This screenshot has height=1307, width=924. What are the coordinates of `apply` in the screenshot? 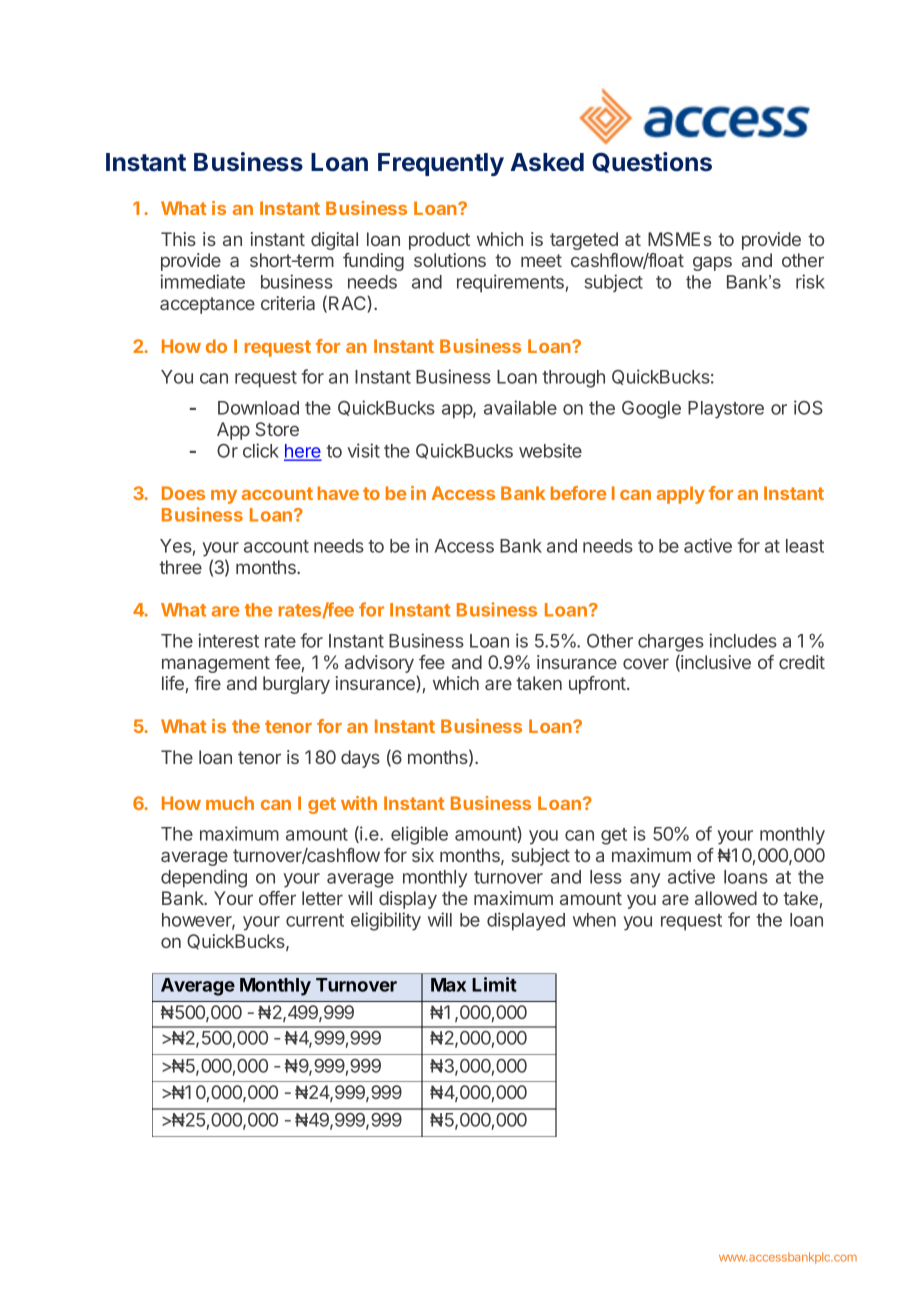 It's located at (681, 495).
